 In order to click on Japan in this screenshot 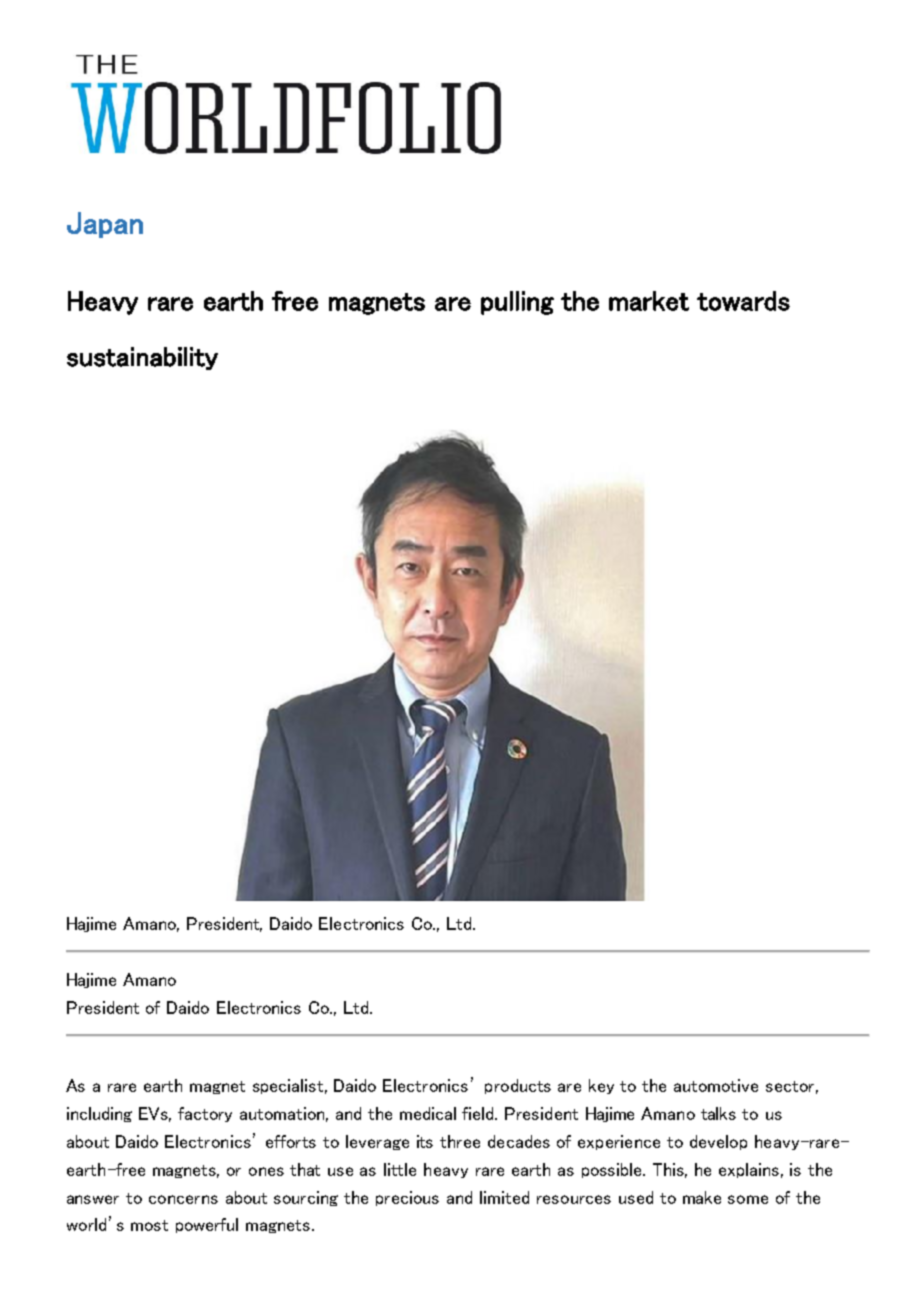, I will do `click(105, 225)`.
